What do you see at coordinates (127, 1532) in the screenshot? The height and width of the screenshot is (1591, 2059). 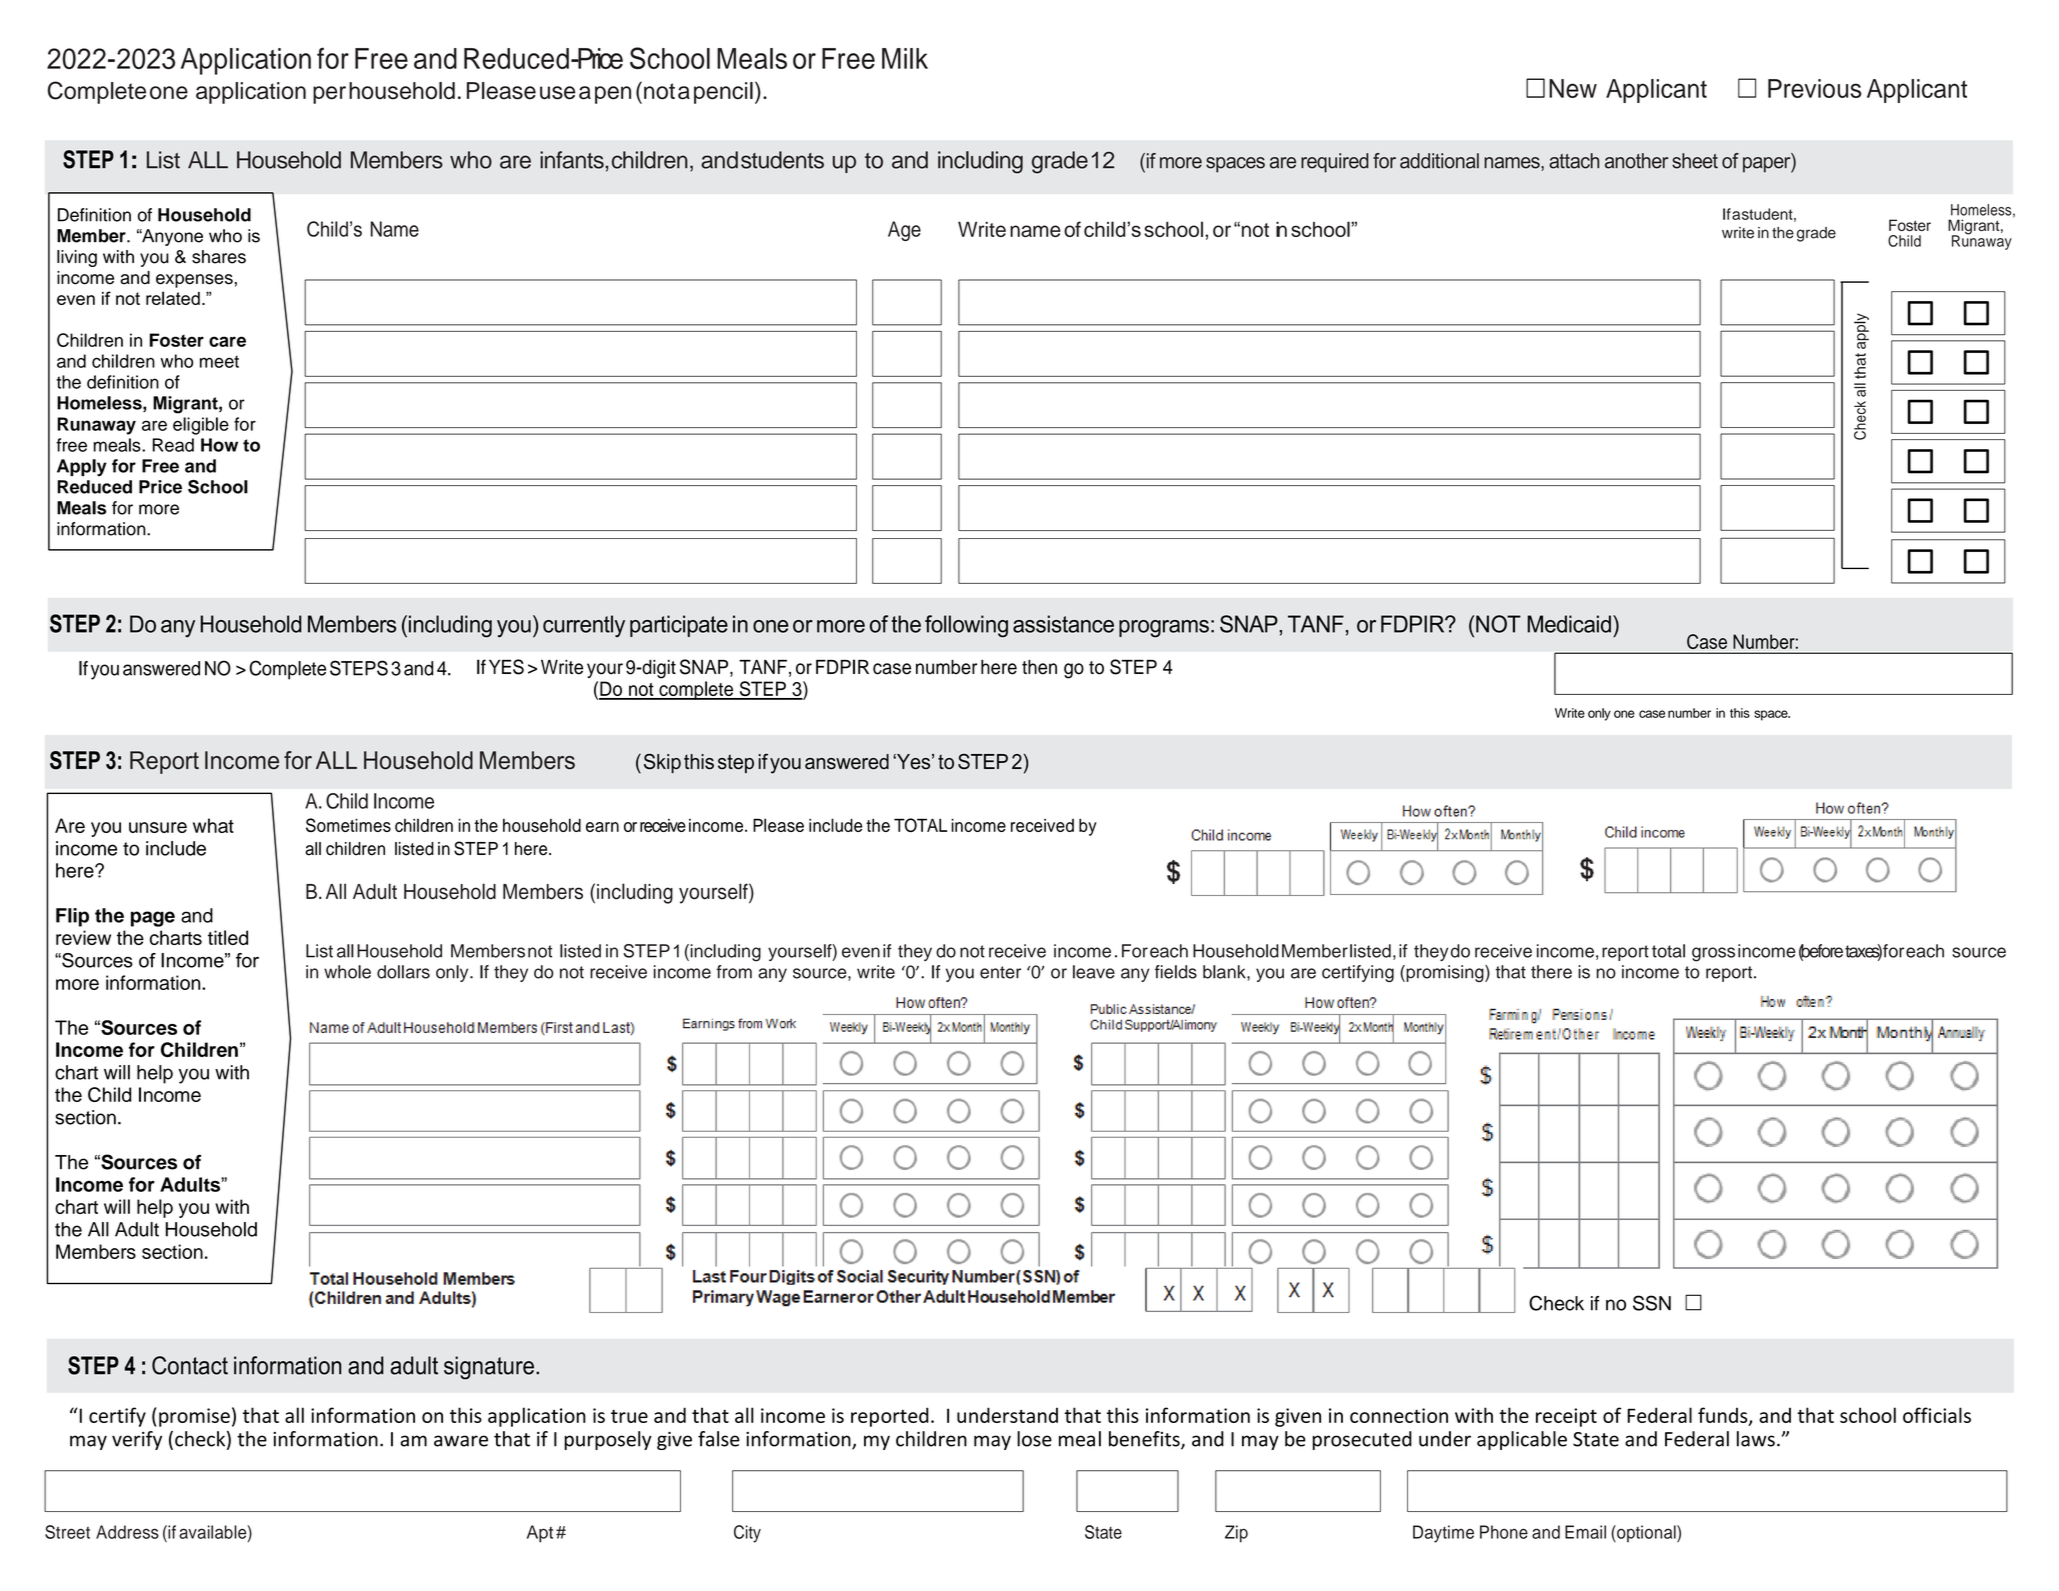 I see `Address` at bounding box center [127, 1532].
